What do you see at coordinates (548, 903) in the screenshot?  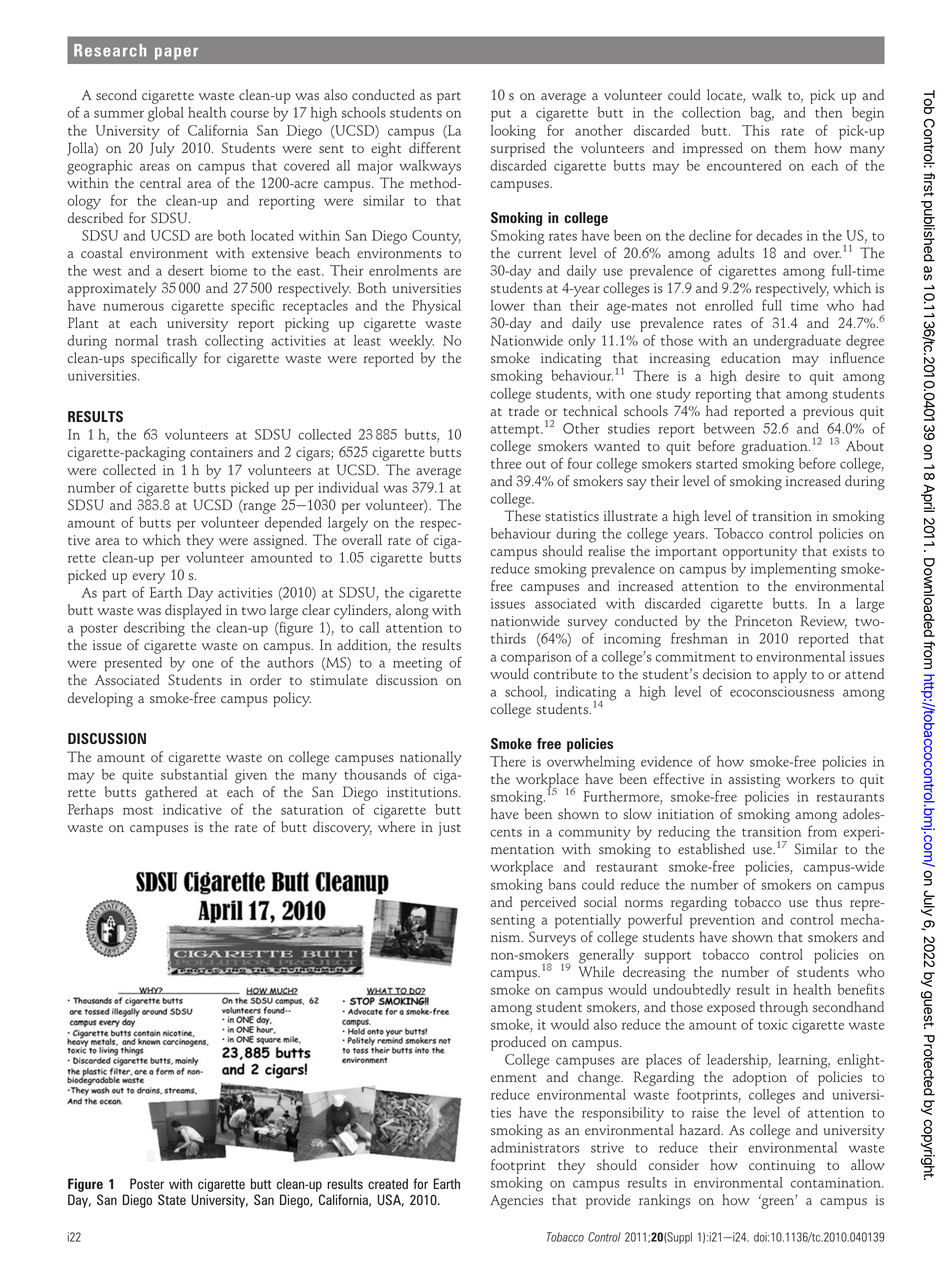 I see `perceived` at bounding box center [548, 903].
